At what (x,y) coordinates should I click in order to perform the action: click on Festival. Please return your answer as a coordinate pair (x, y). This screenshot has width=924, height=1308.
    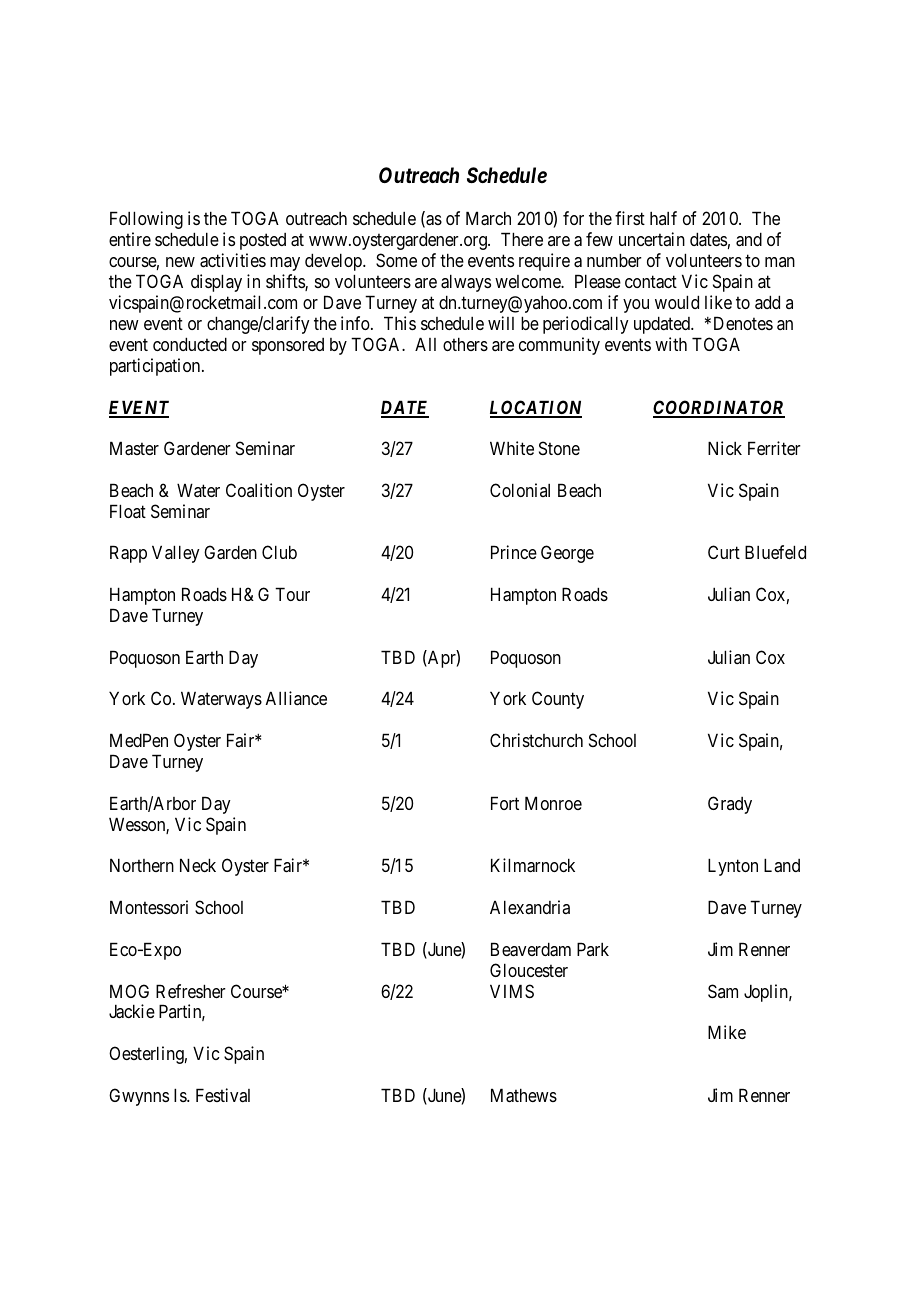
    Looking at the image, I should click on (223, 1095).
